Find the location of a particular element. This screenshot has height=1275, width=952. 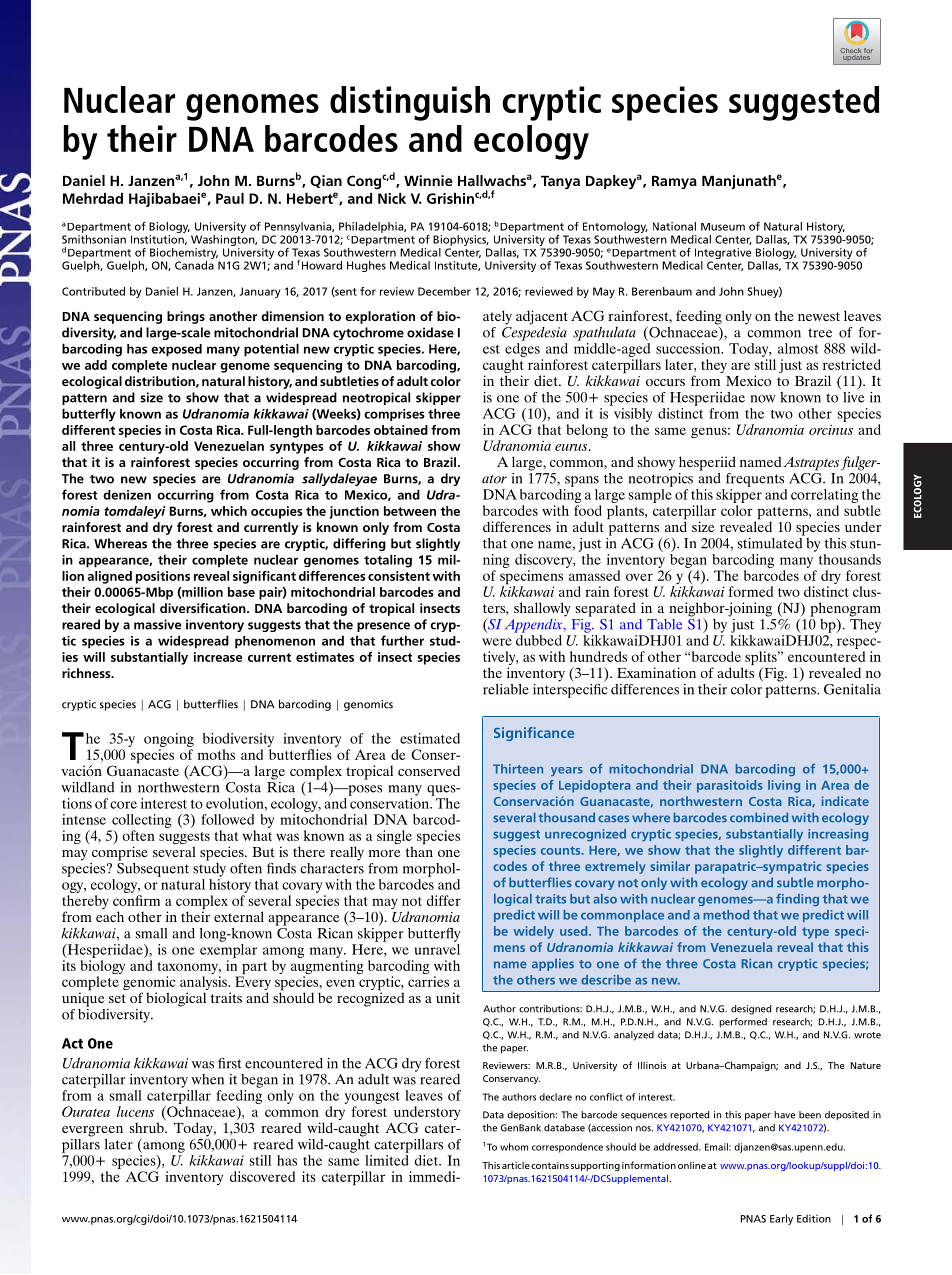

Winnie is located at coordinates (428, 180).
